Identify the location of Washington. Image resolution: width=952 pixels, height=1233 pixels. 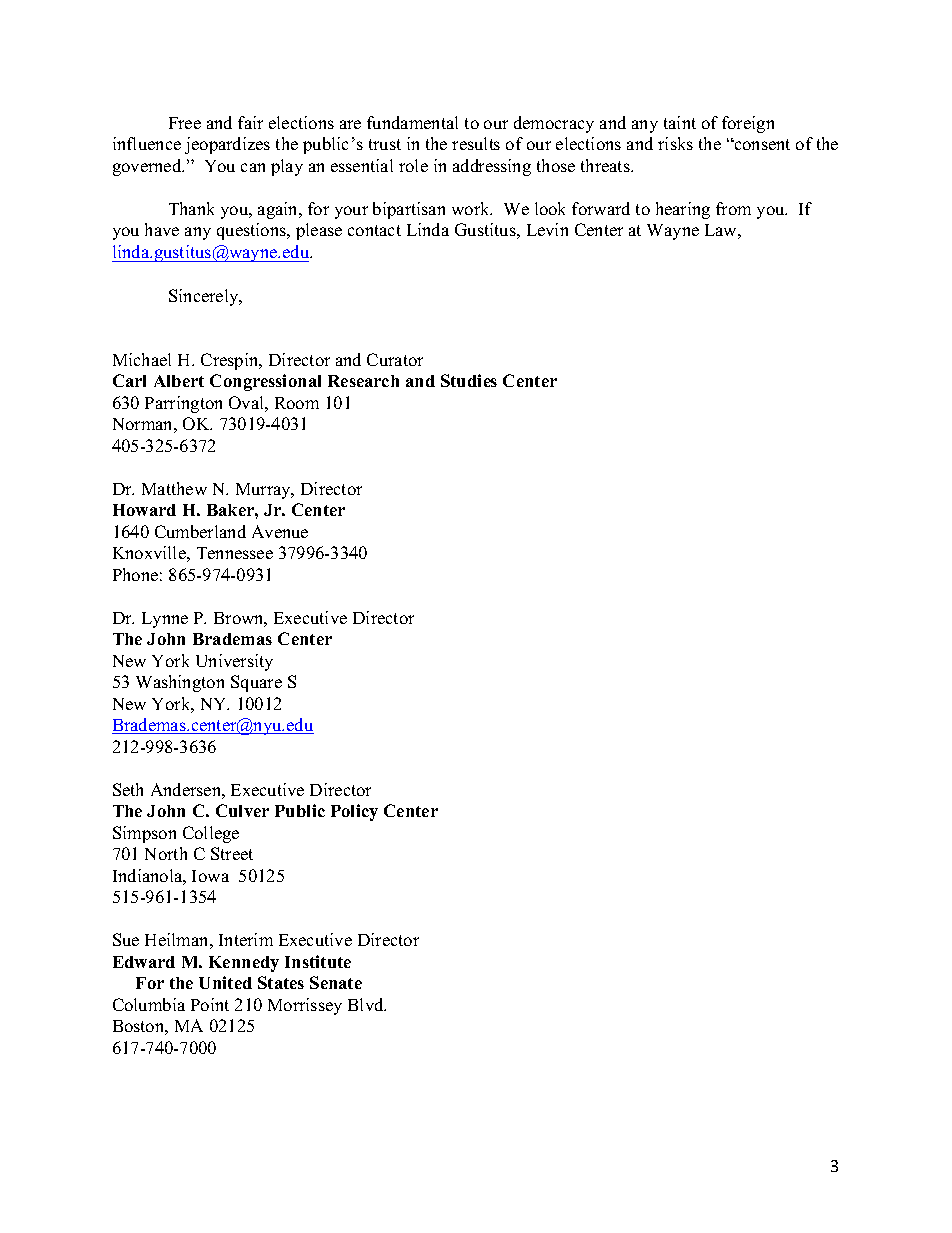
(180, 683).
